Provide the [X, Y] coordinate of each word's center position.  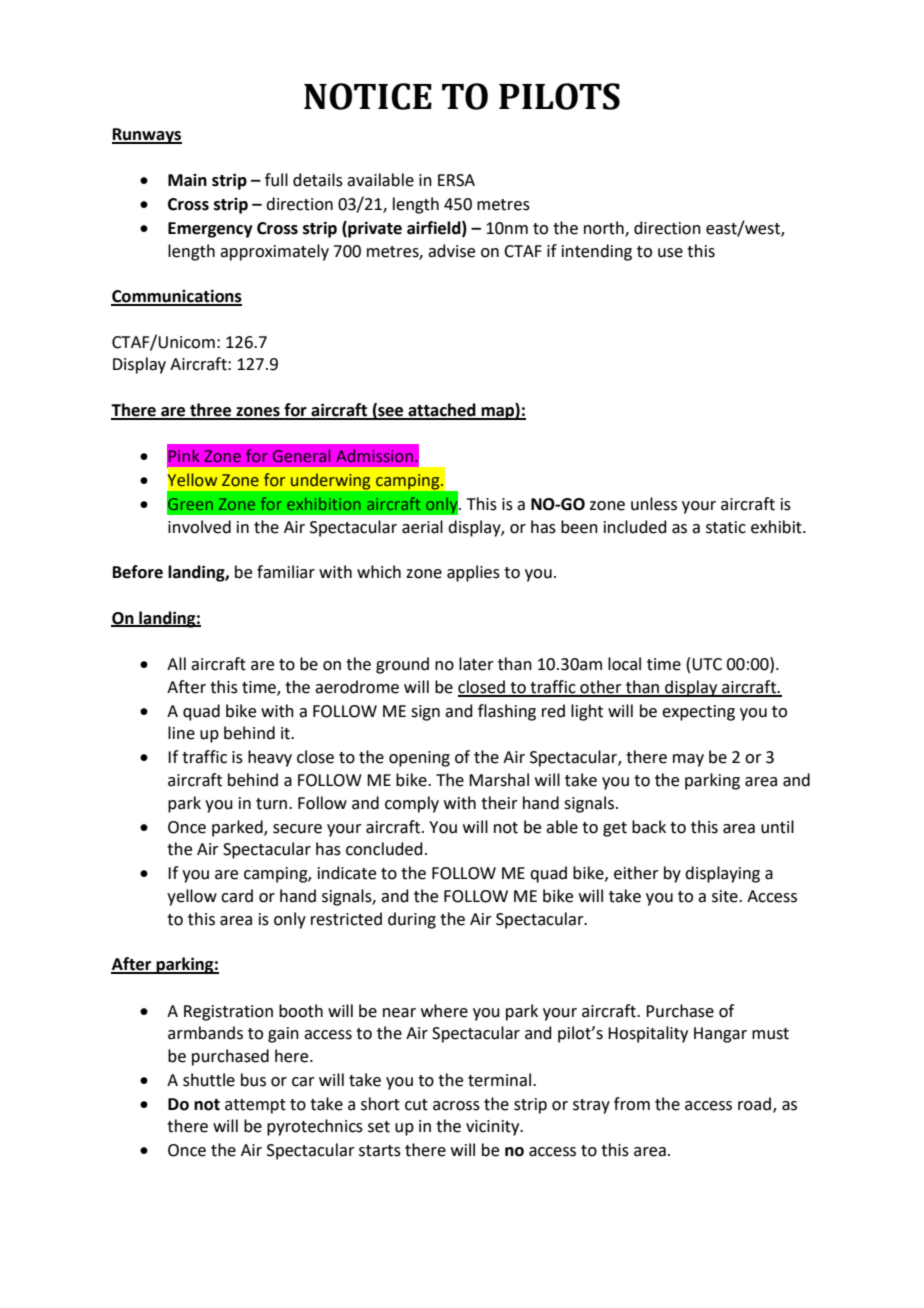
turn [271, 804]
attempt [255, 1106]
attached [442, 411]
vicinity [494, 1128]
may [688, 760]
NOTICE [368, 96]
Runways [147, 136]
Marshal [499, 780]
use [670, 253]
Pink [184, 455]
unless [654, 504]
